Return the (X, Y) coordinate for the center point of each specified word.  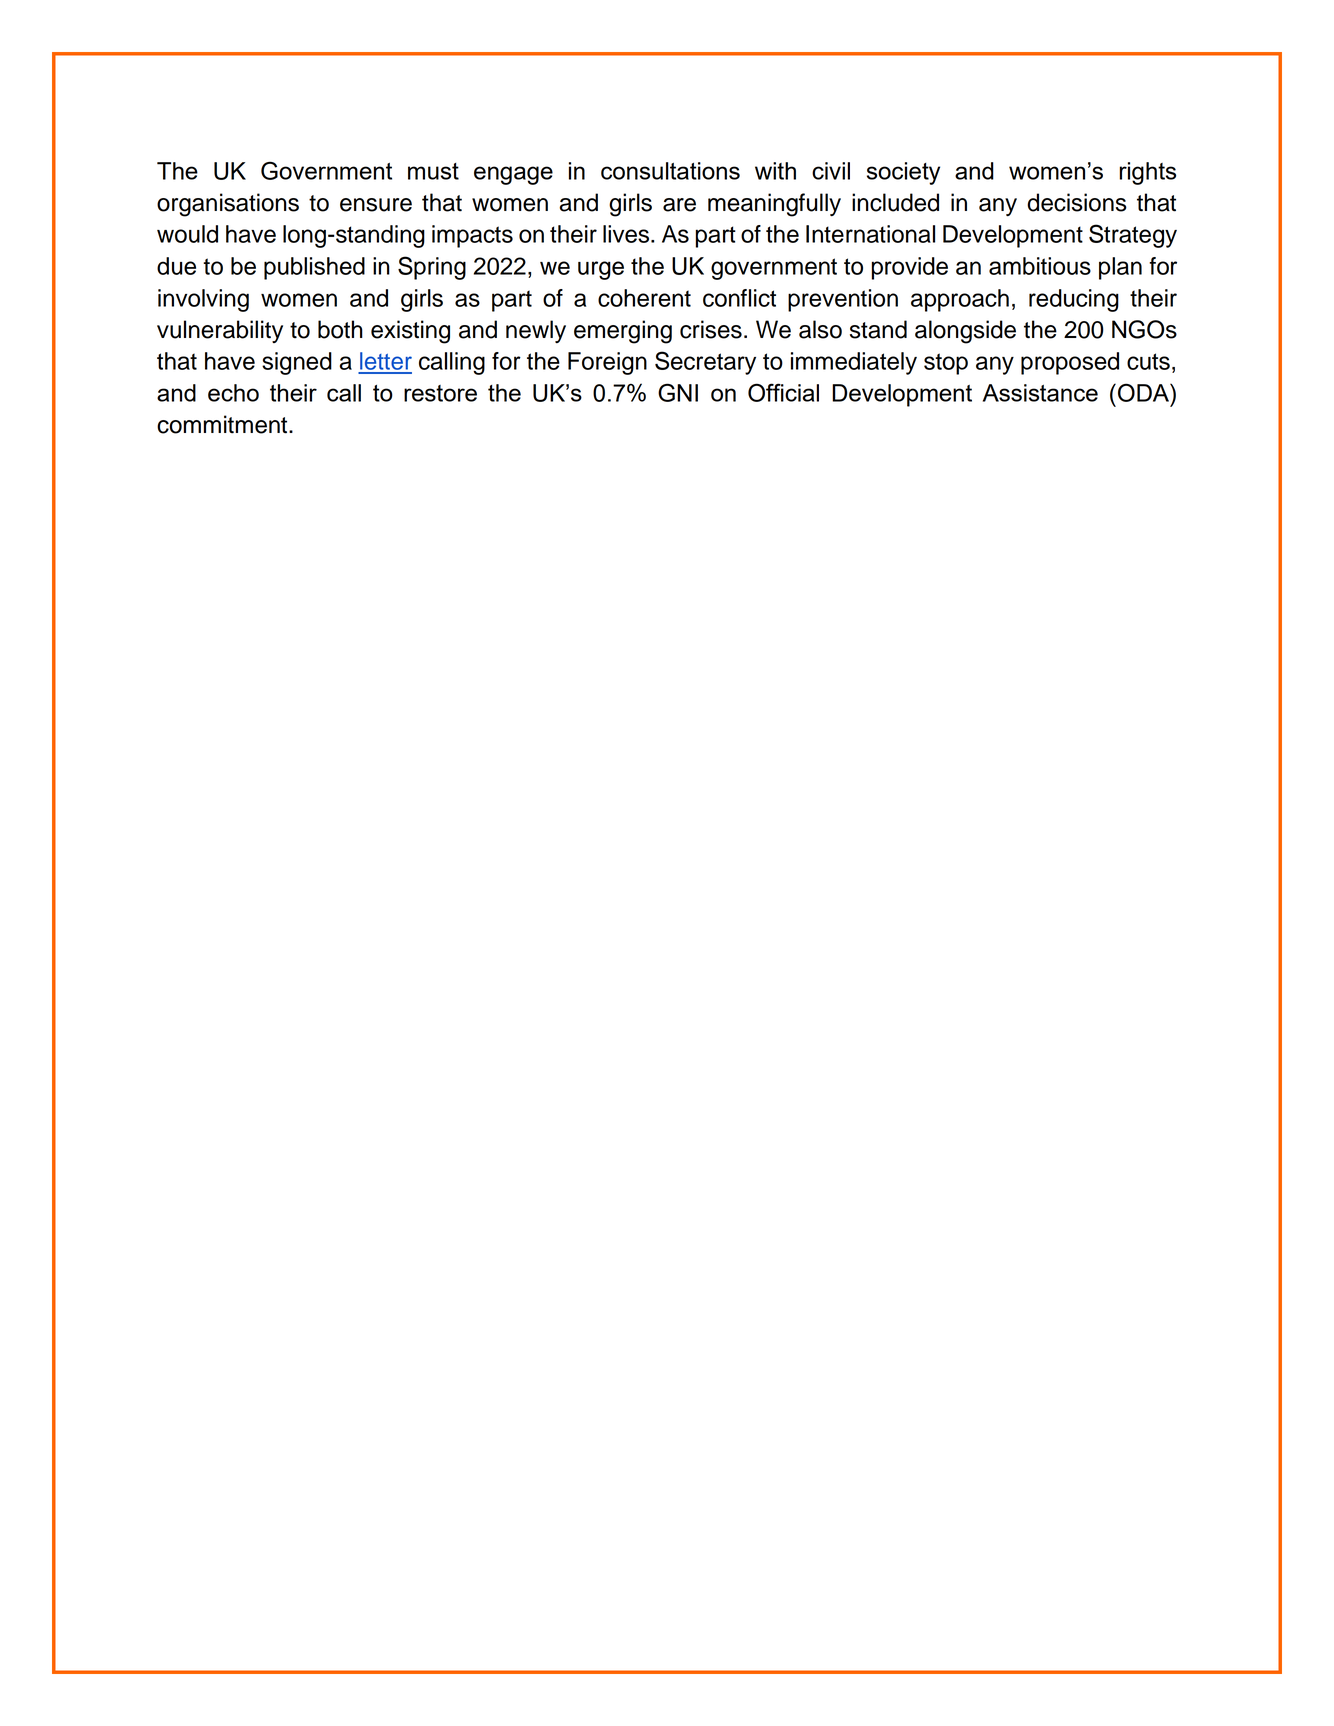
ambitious (1040, 266)
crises (711, 329)
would (187, 234)
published (314, 268)
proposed (1070, 363)
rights (1148, 173)
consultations (670, 171)
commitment (223, 424)
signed (297, 363)
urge (601, 270)
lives (627, 234)
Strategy (1133, 236)
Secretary (705, 363)
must (433, 171)
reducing (1074, 300)
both (340, 329)
